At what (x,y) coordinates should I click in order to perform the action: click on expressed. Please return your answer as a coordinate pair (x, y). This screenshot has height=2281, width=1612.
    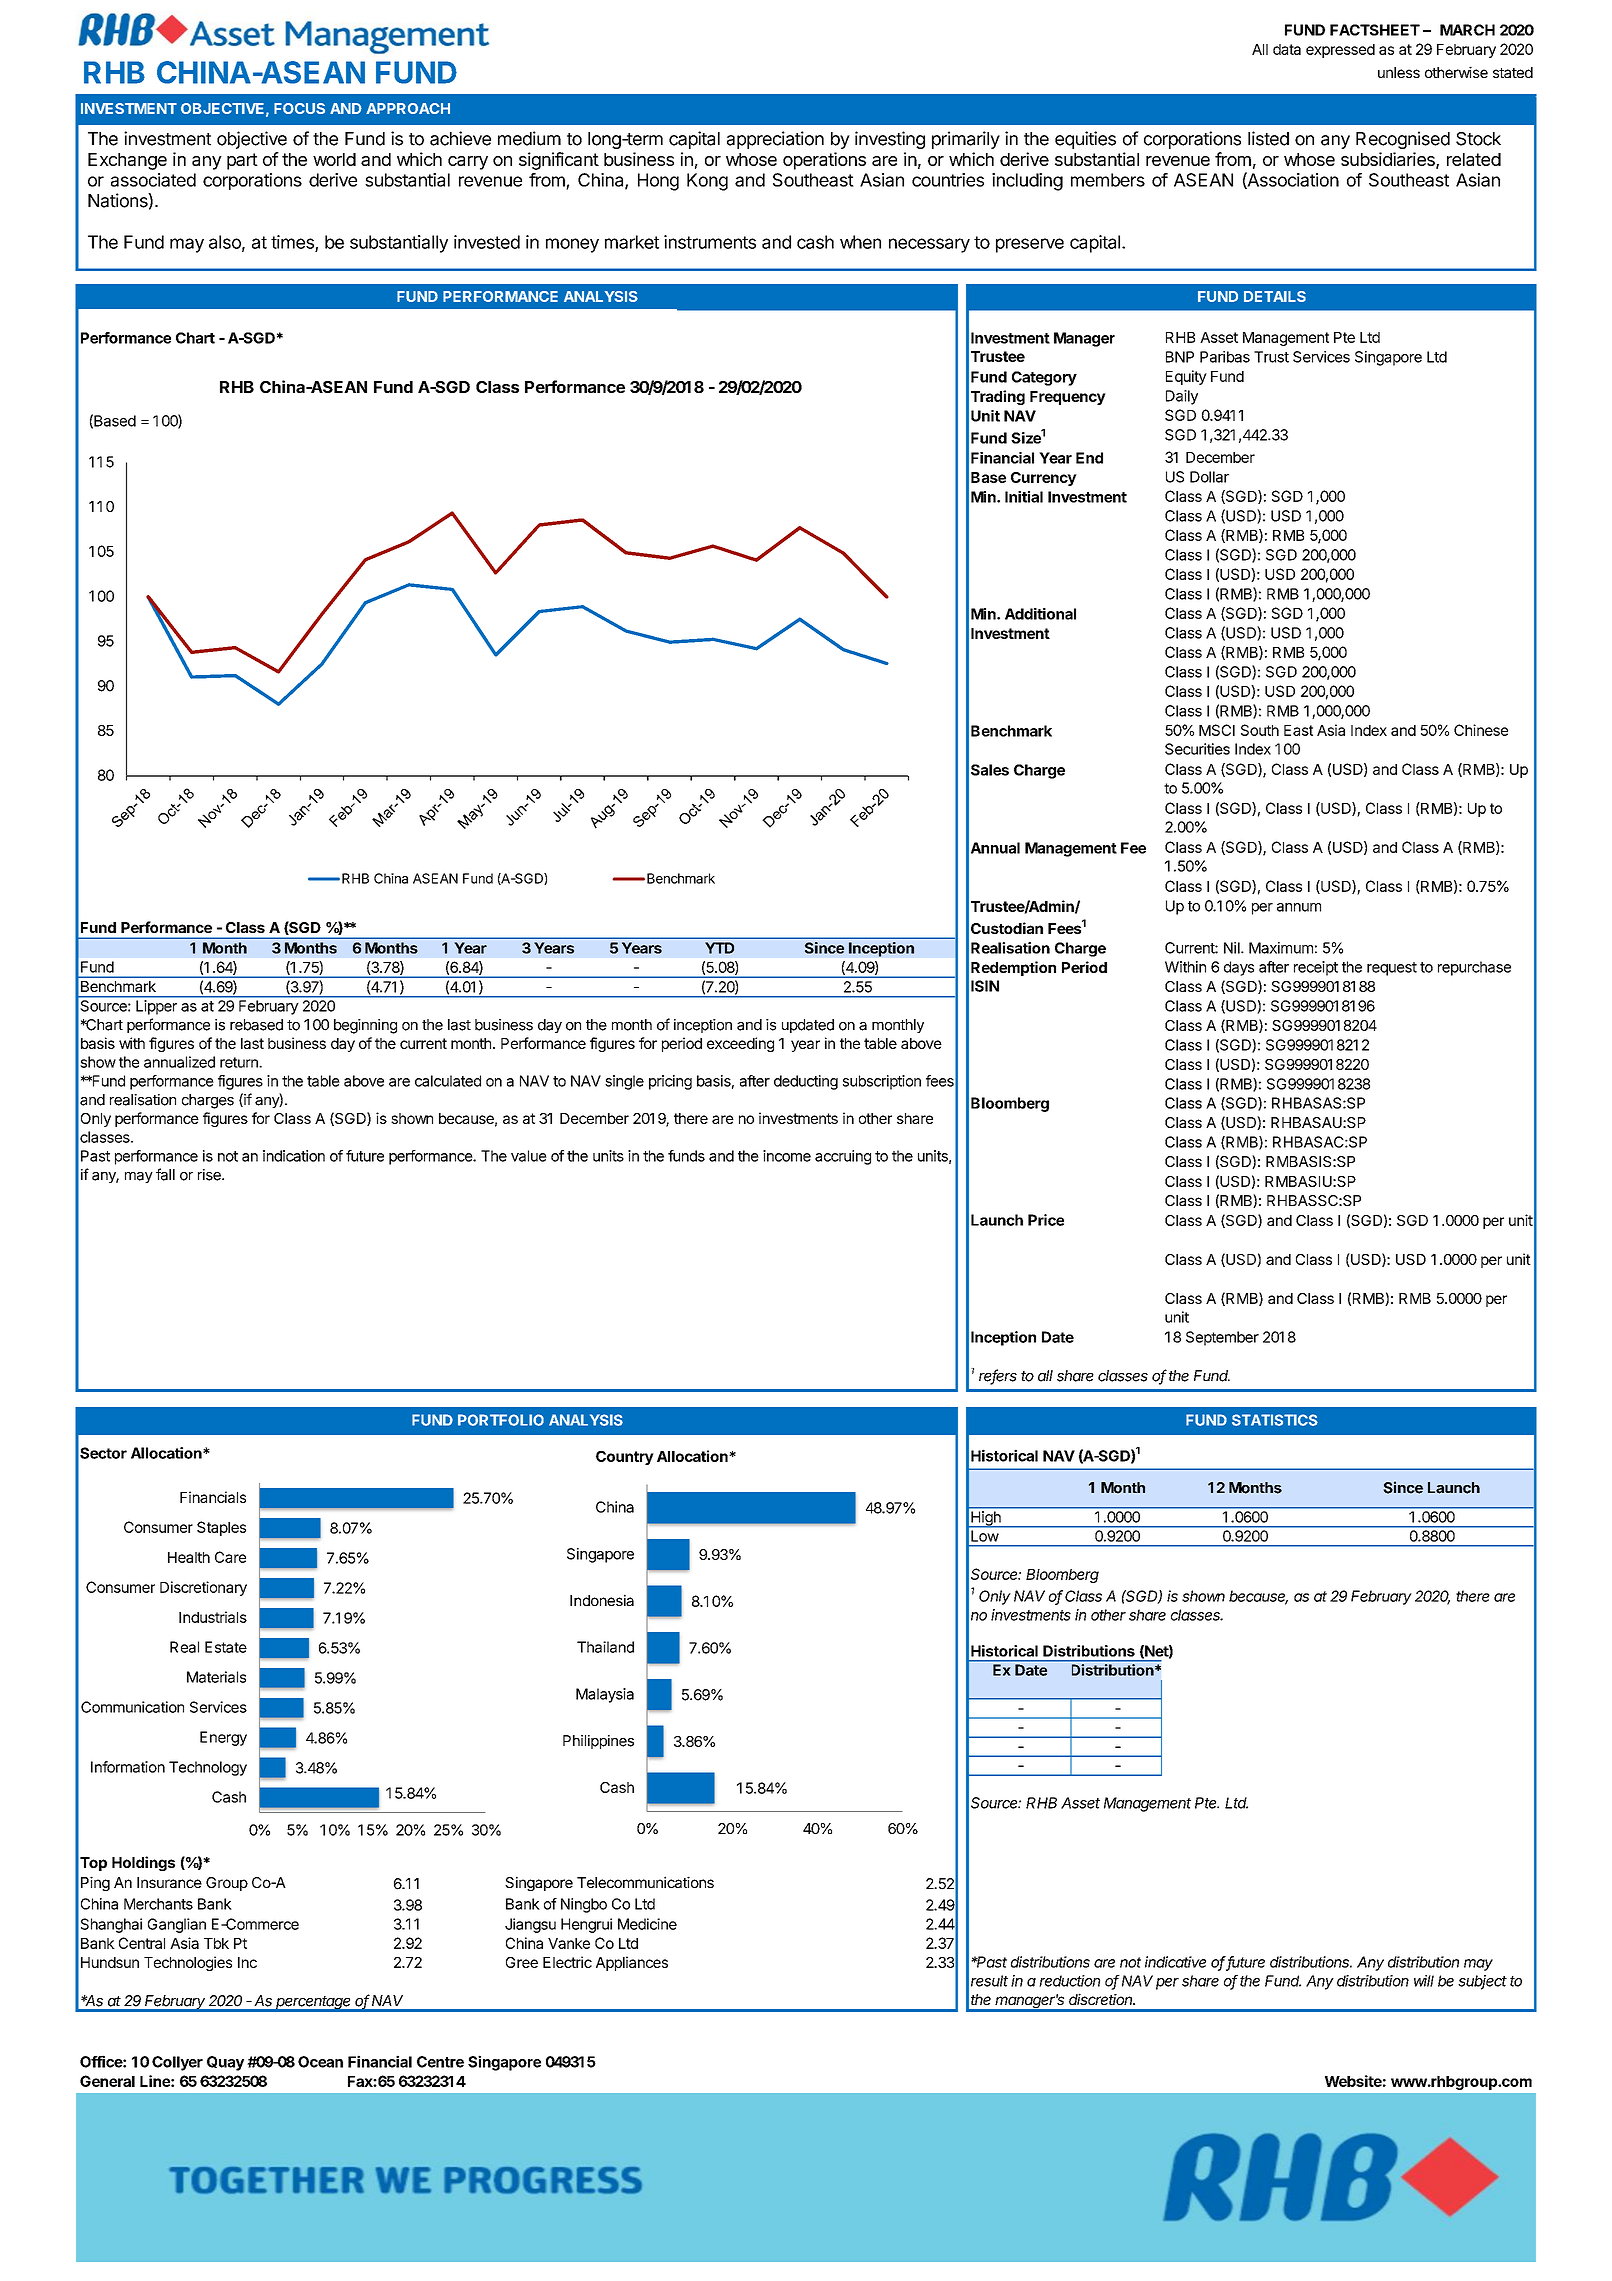
    Looking at the image, I should click on (1340, 51).
